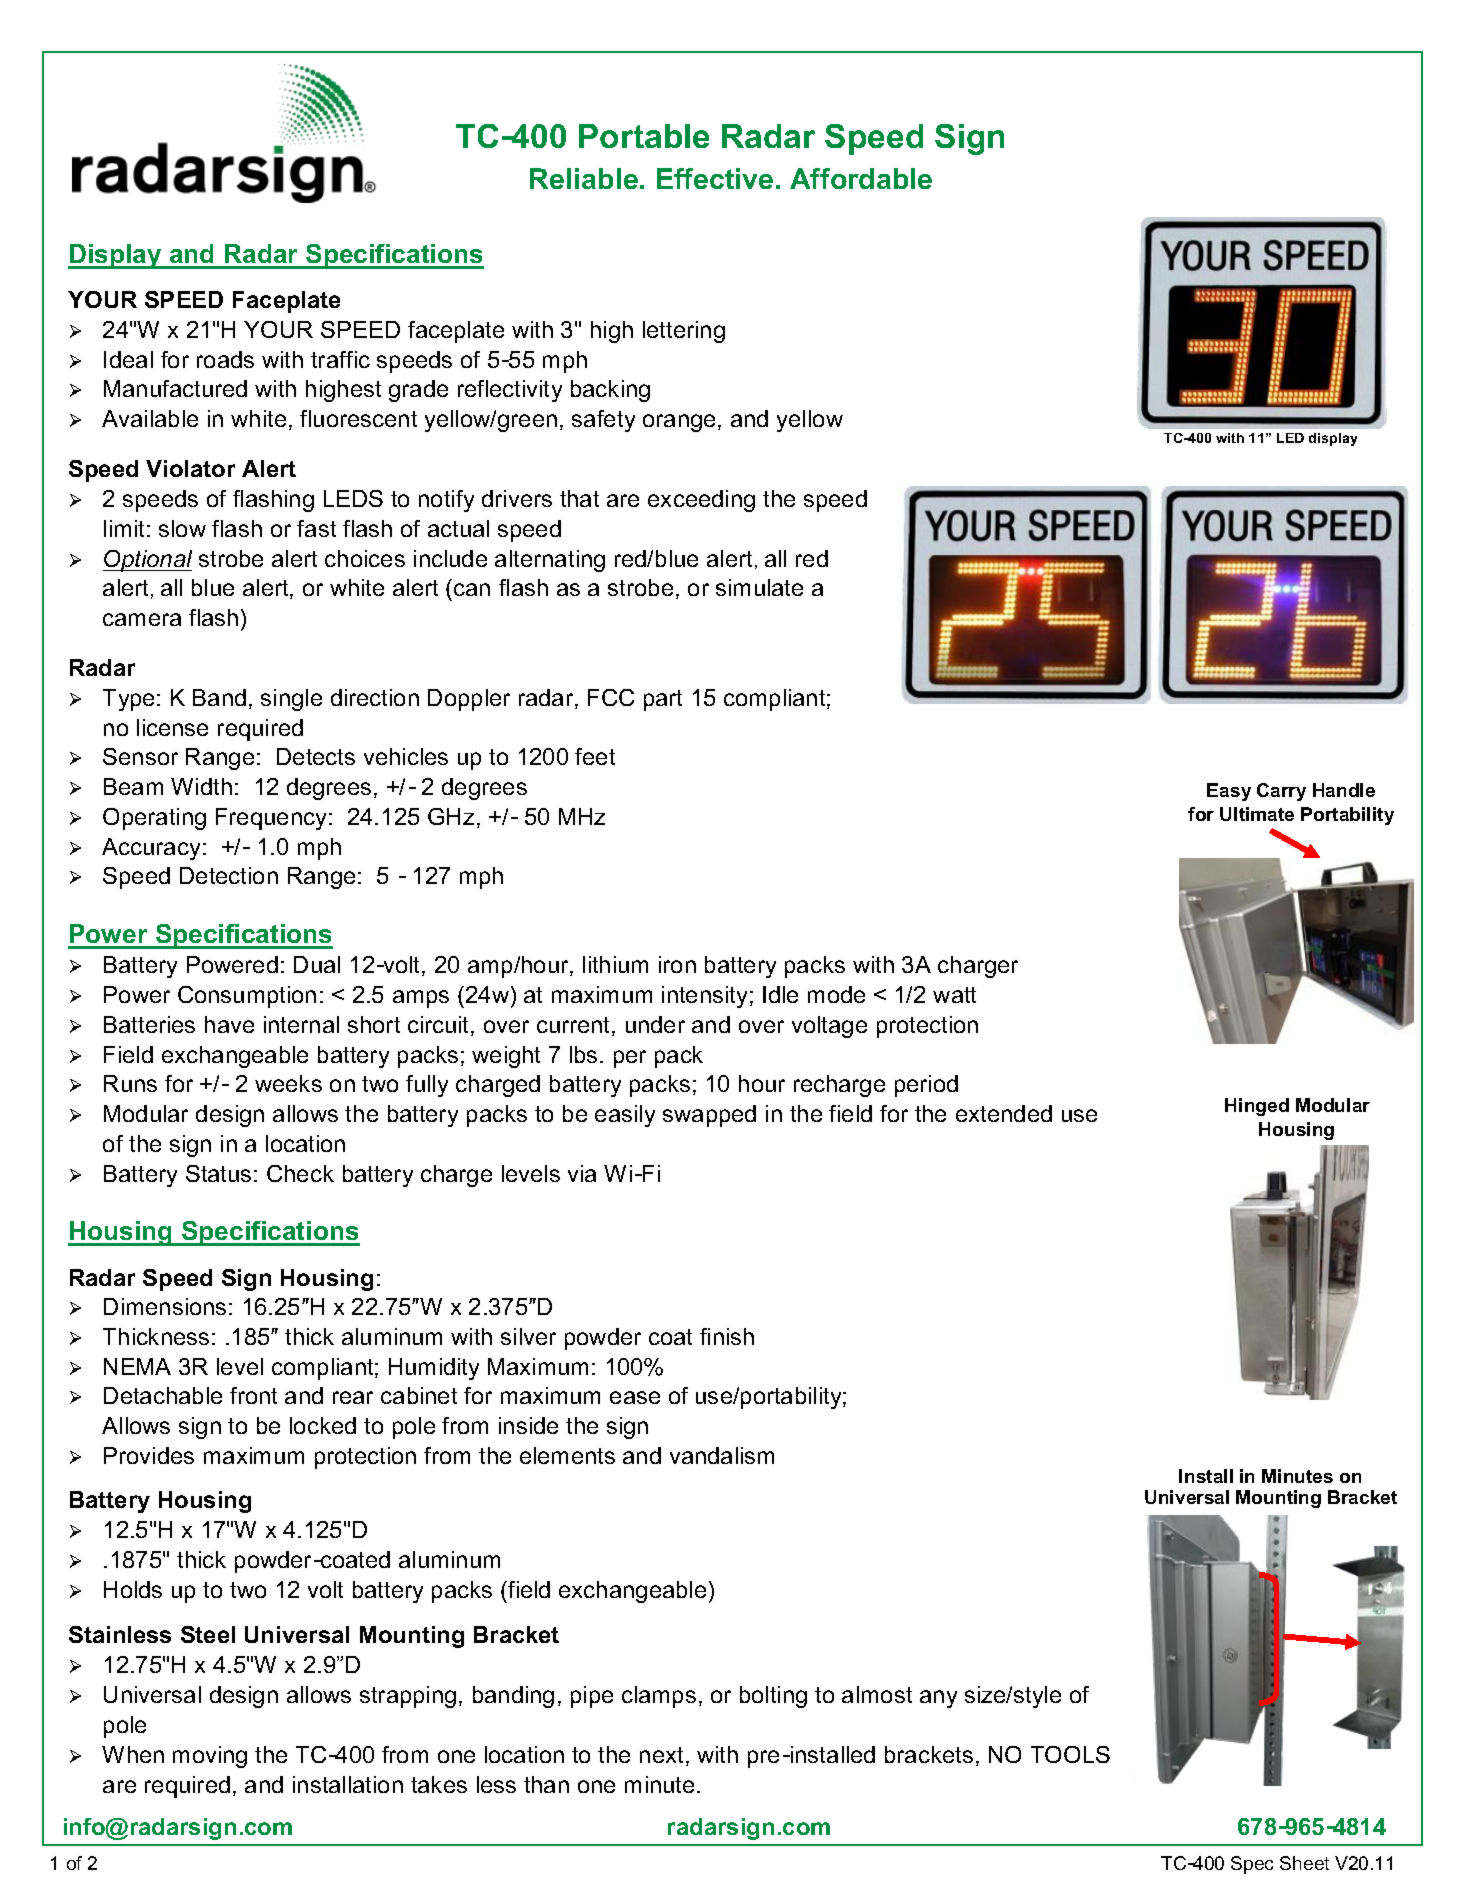 Image resolution: width=1465 pixels, height=1896 pixels. I want to click on roads, so click(225, 359).
